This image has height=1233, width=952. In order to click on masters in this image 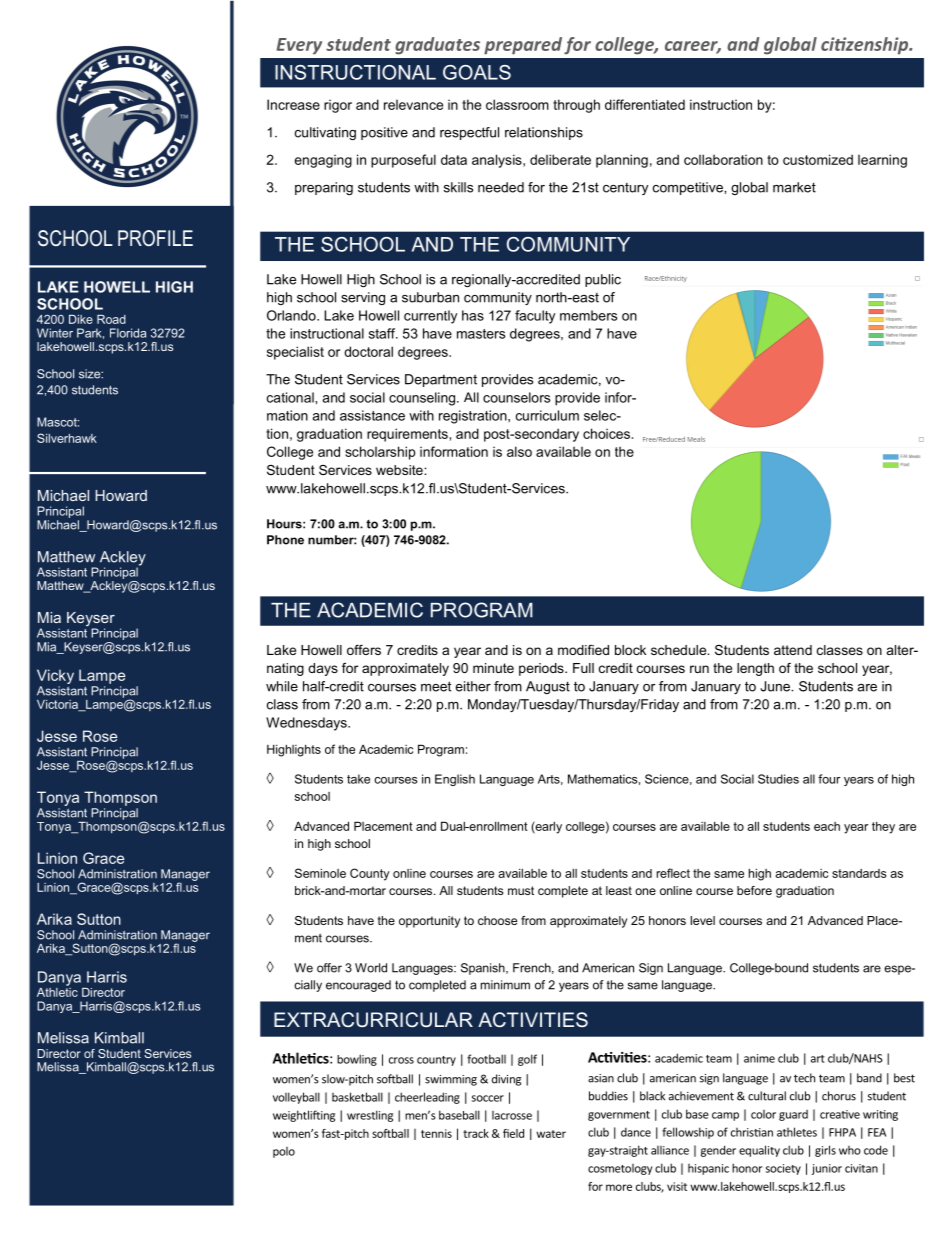, I will do `click(481, 334)`.
